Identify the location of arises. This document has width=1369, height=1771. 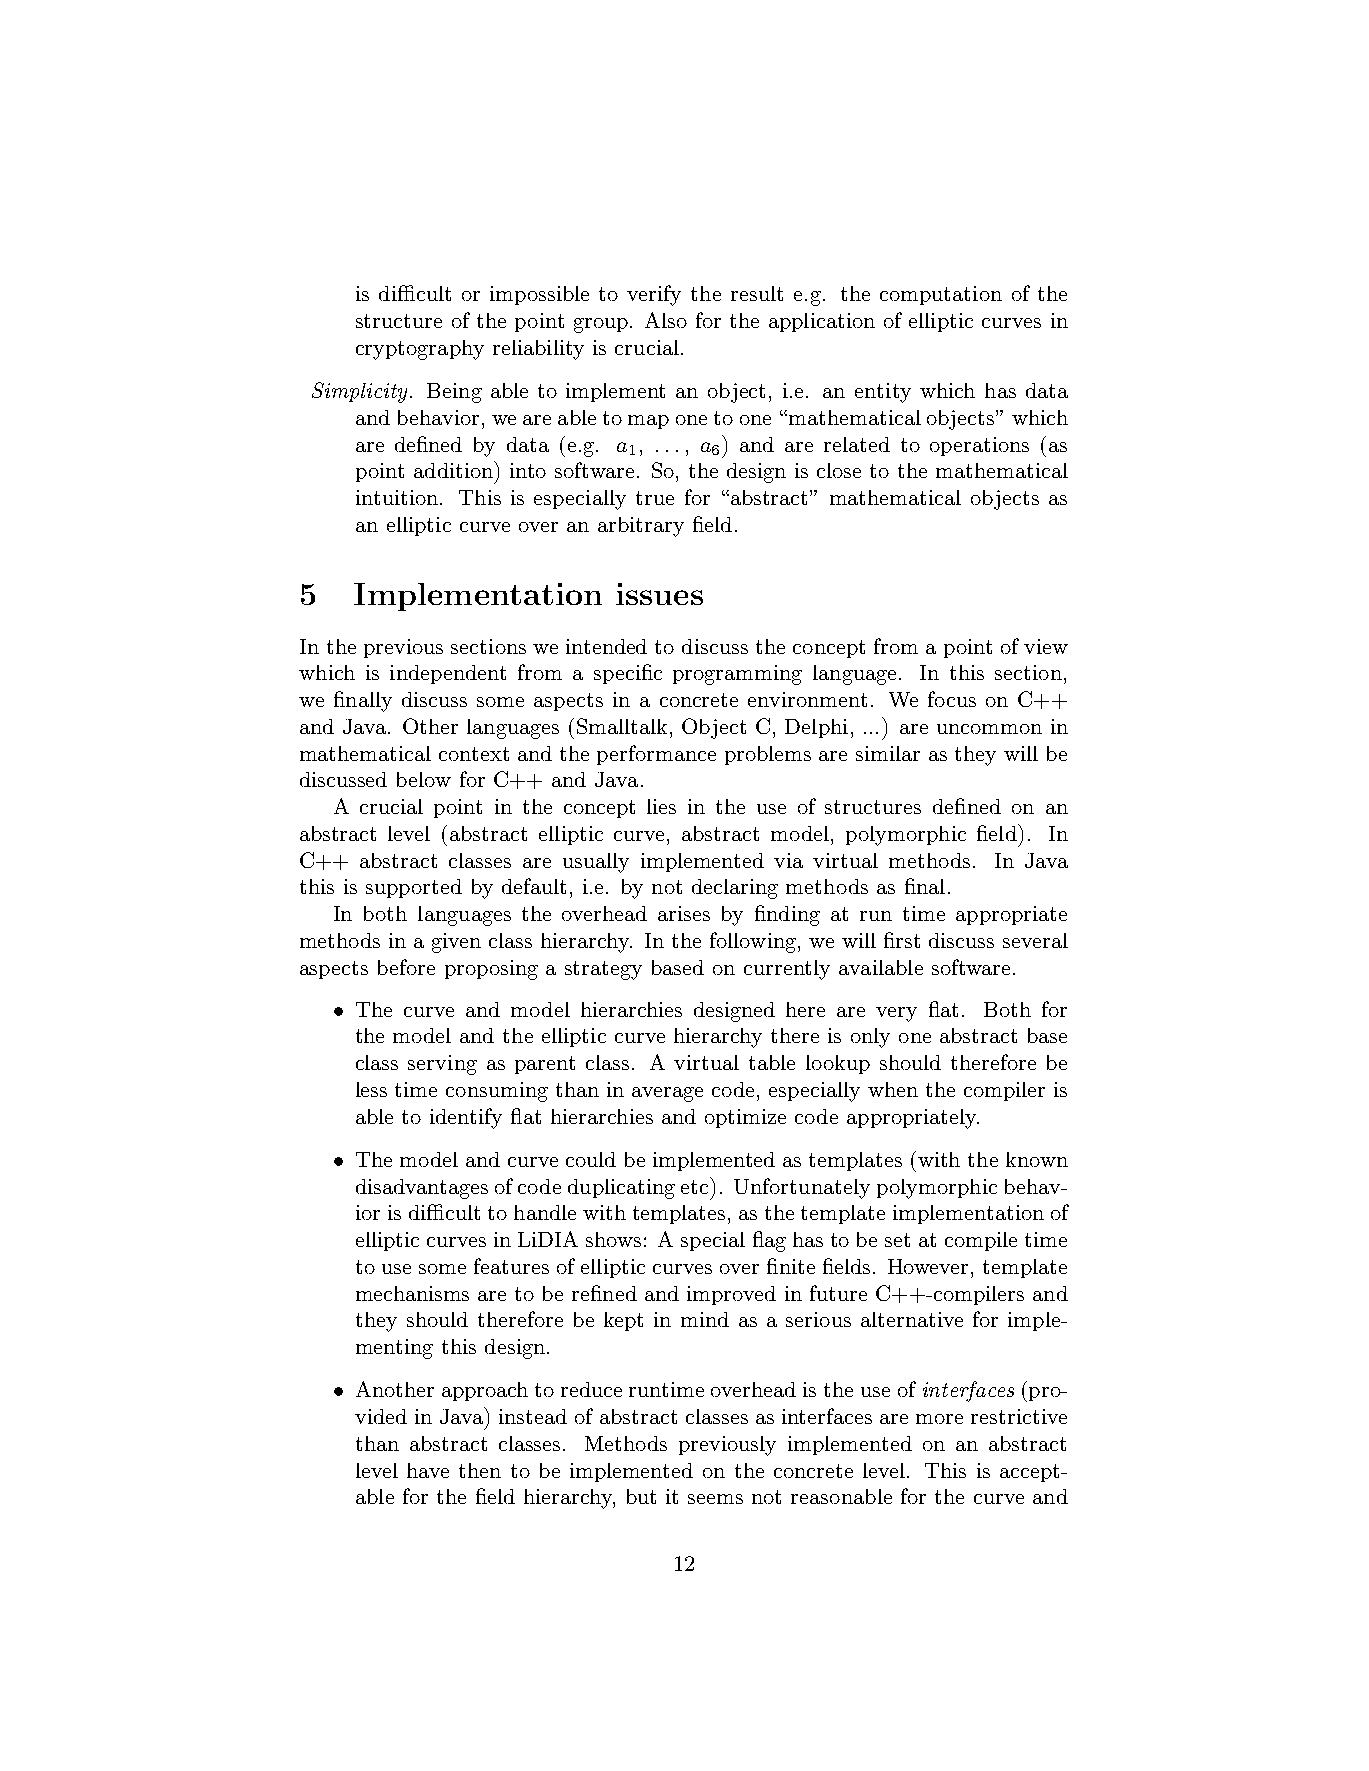
(684, 913).
